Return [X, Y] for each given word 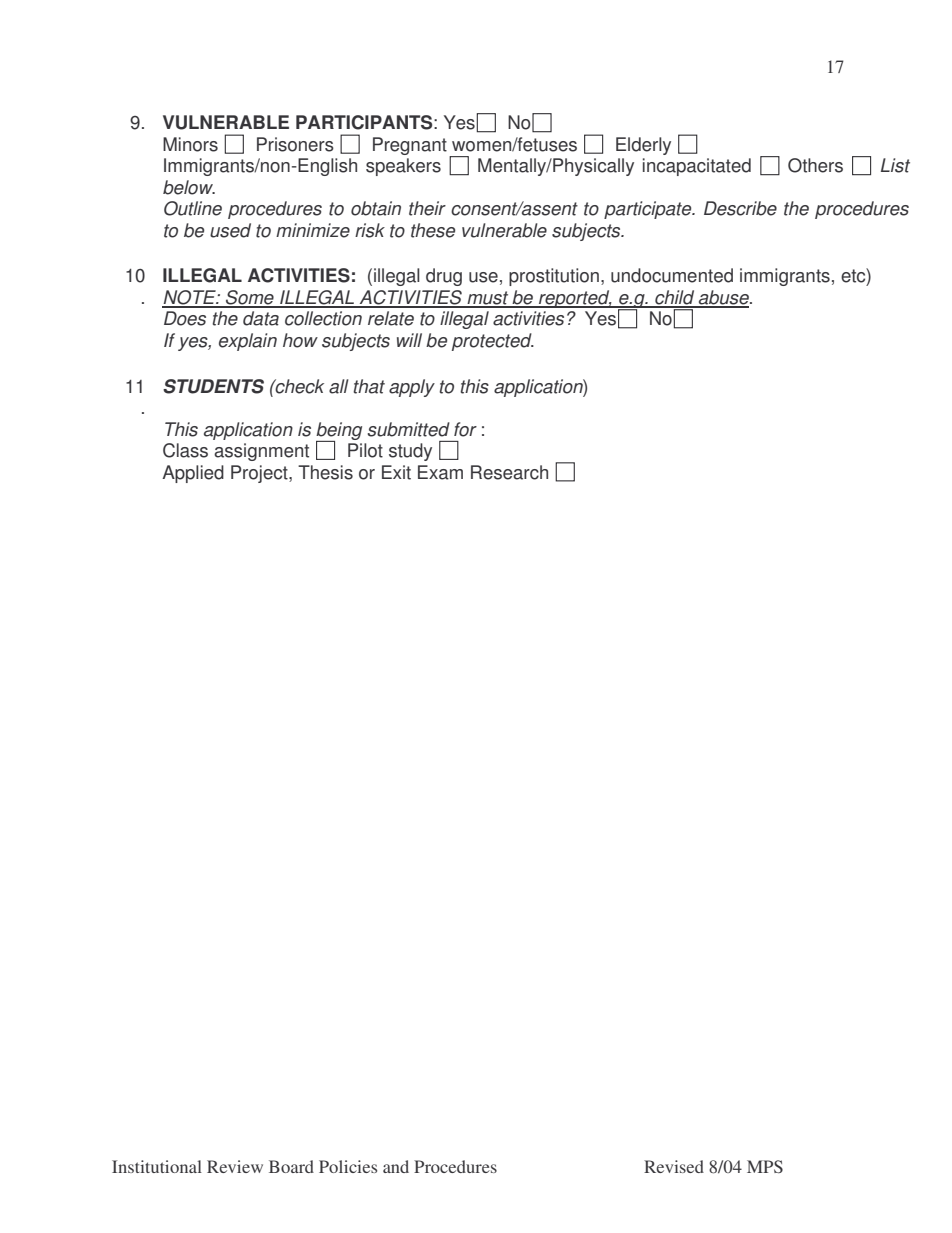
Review [235, 1166]
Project [260, 474]
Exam [440, 472]
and [396, 1166]
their [427, 208]
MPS [765, 1166]
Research [509, 472]
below [189, 187]
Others [815, 165]
